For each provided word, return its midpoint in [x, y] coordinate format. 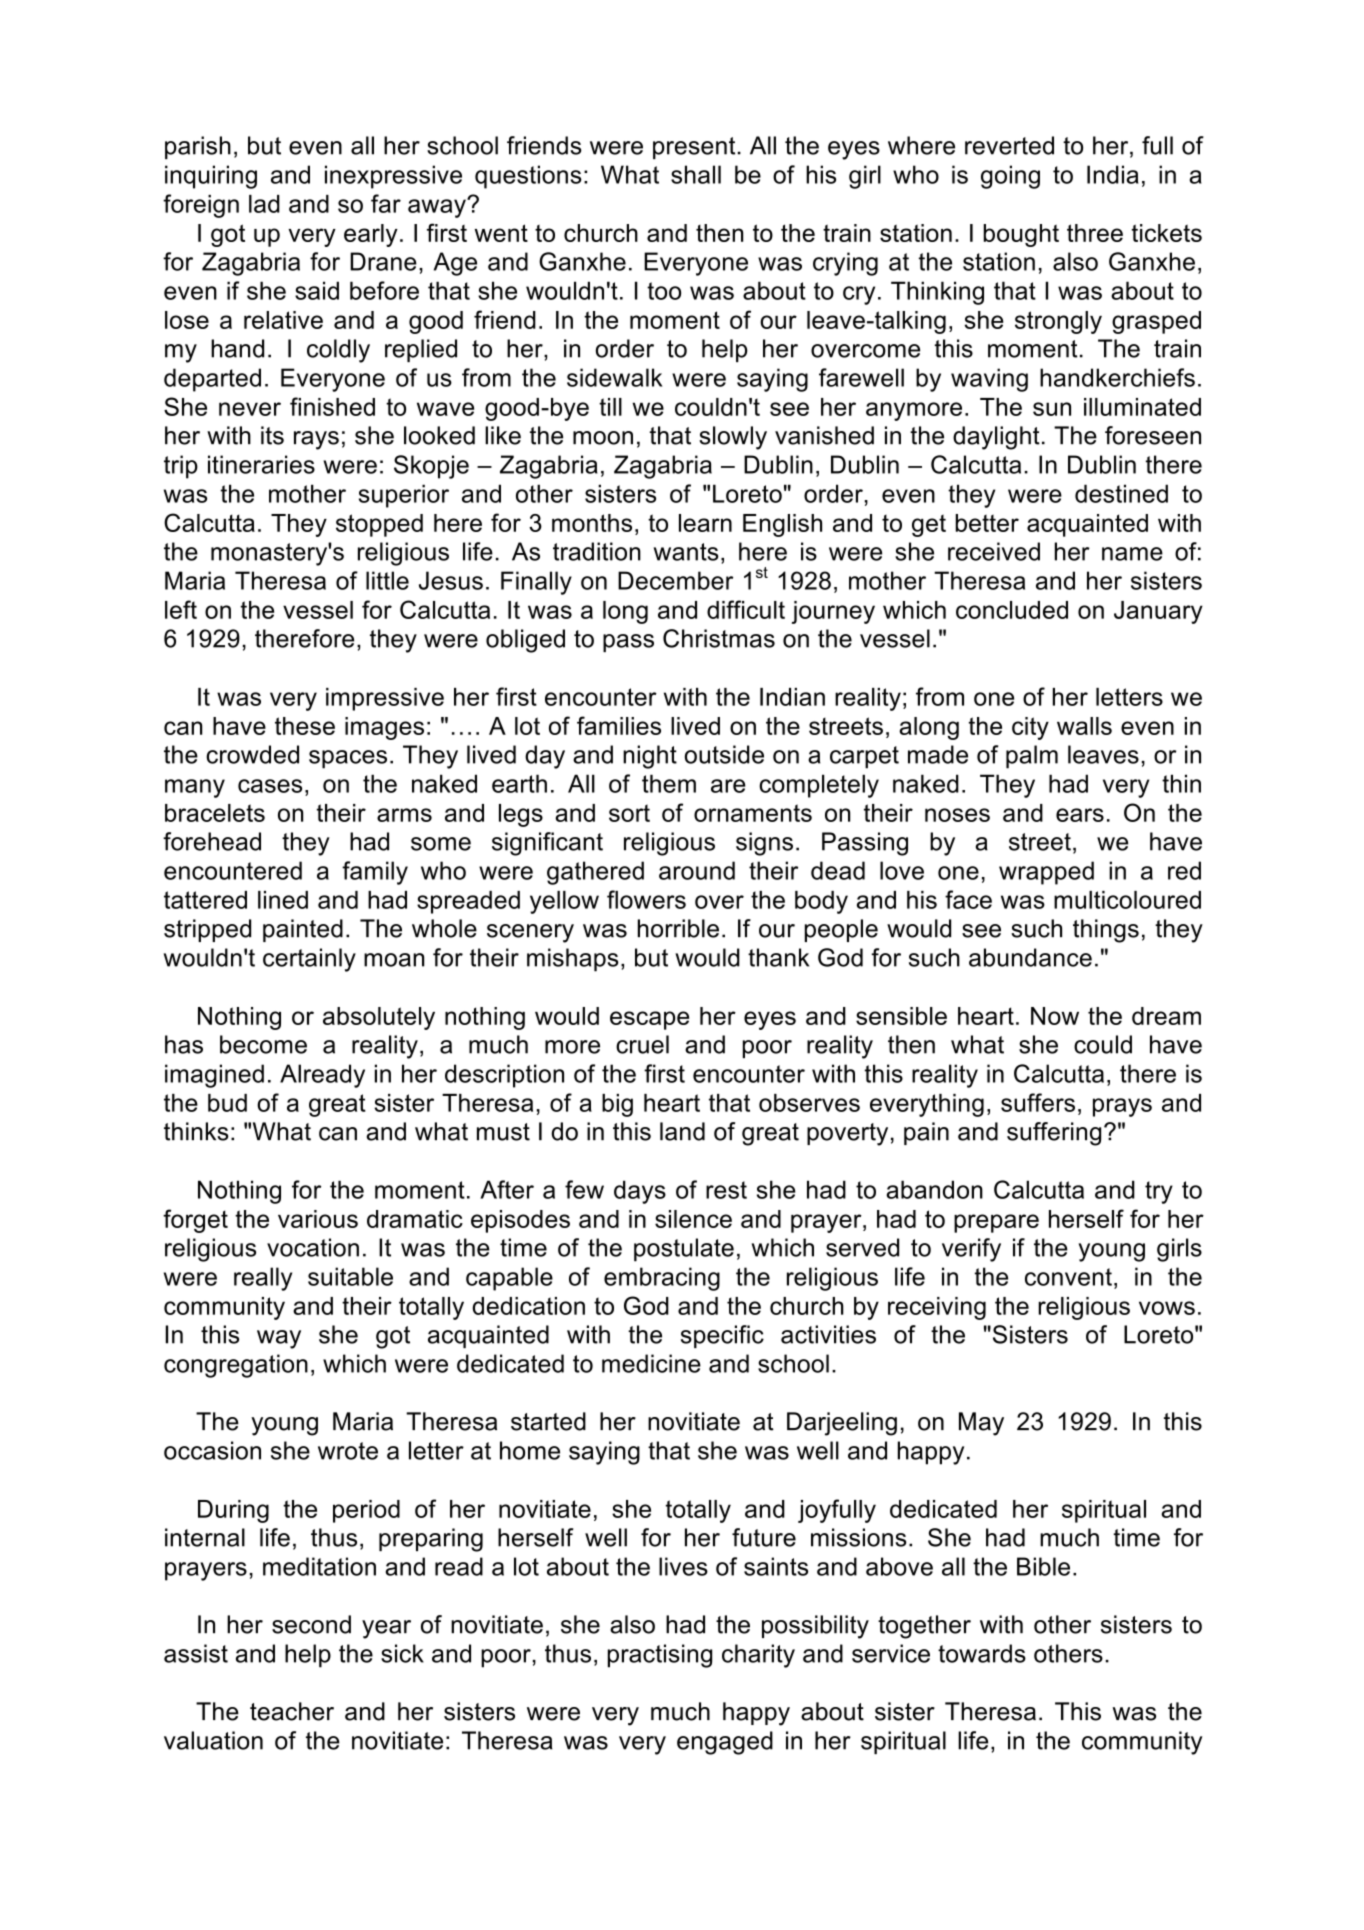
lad [264, 204]
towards [982, 1653]
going [1010, 177]
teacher [292, 1711]
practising [660, 1656]
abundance [1030, 957]
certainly [309, 960]
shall [696, 174]
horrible [678, 928]
